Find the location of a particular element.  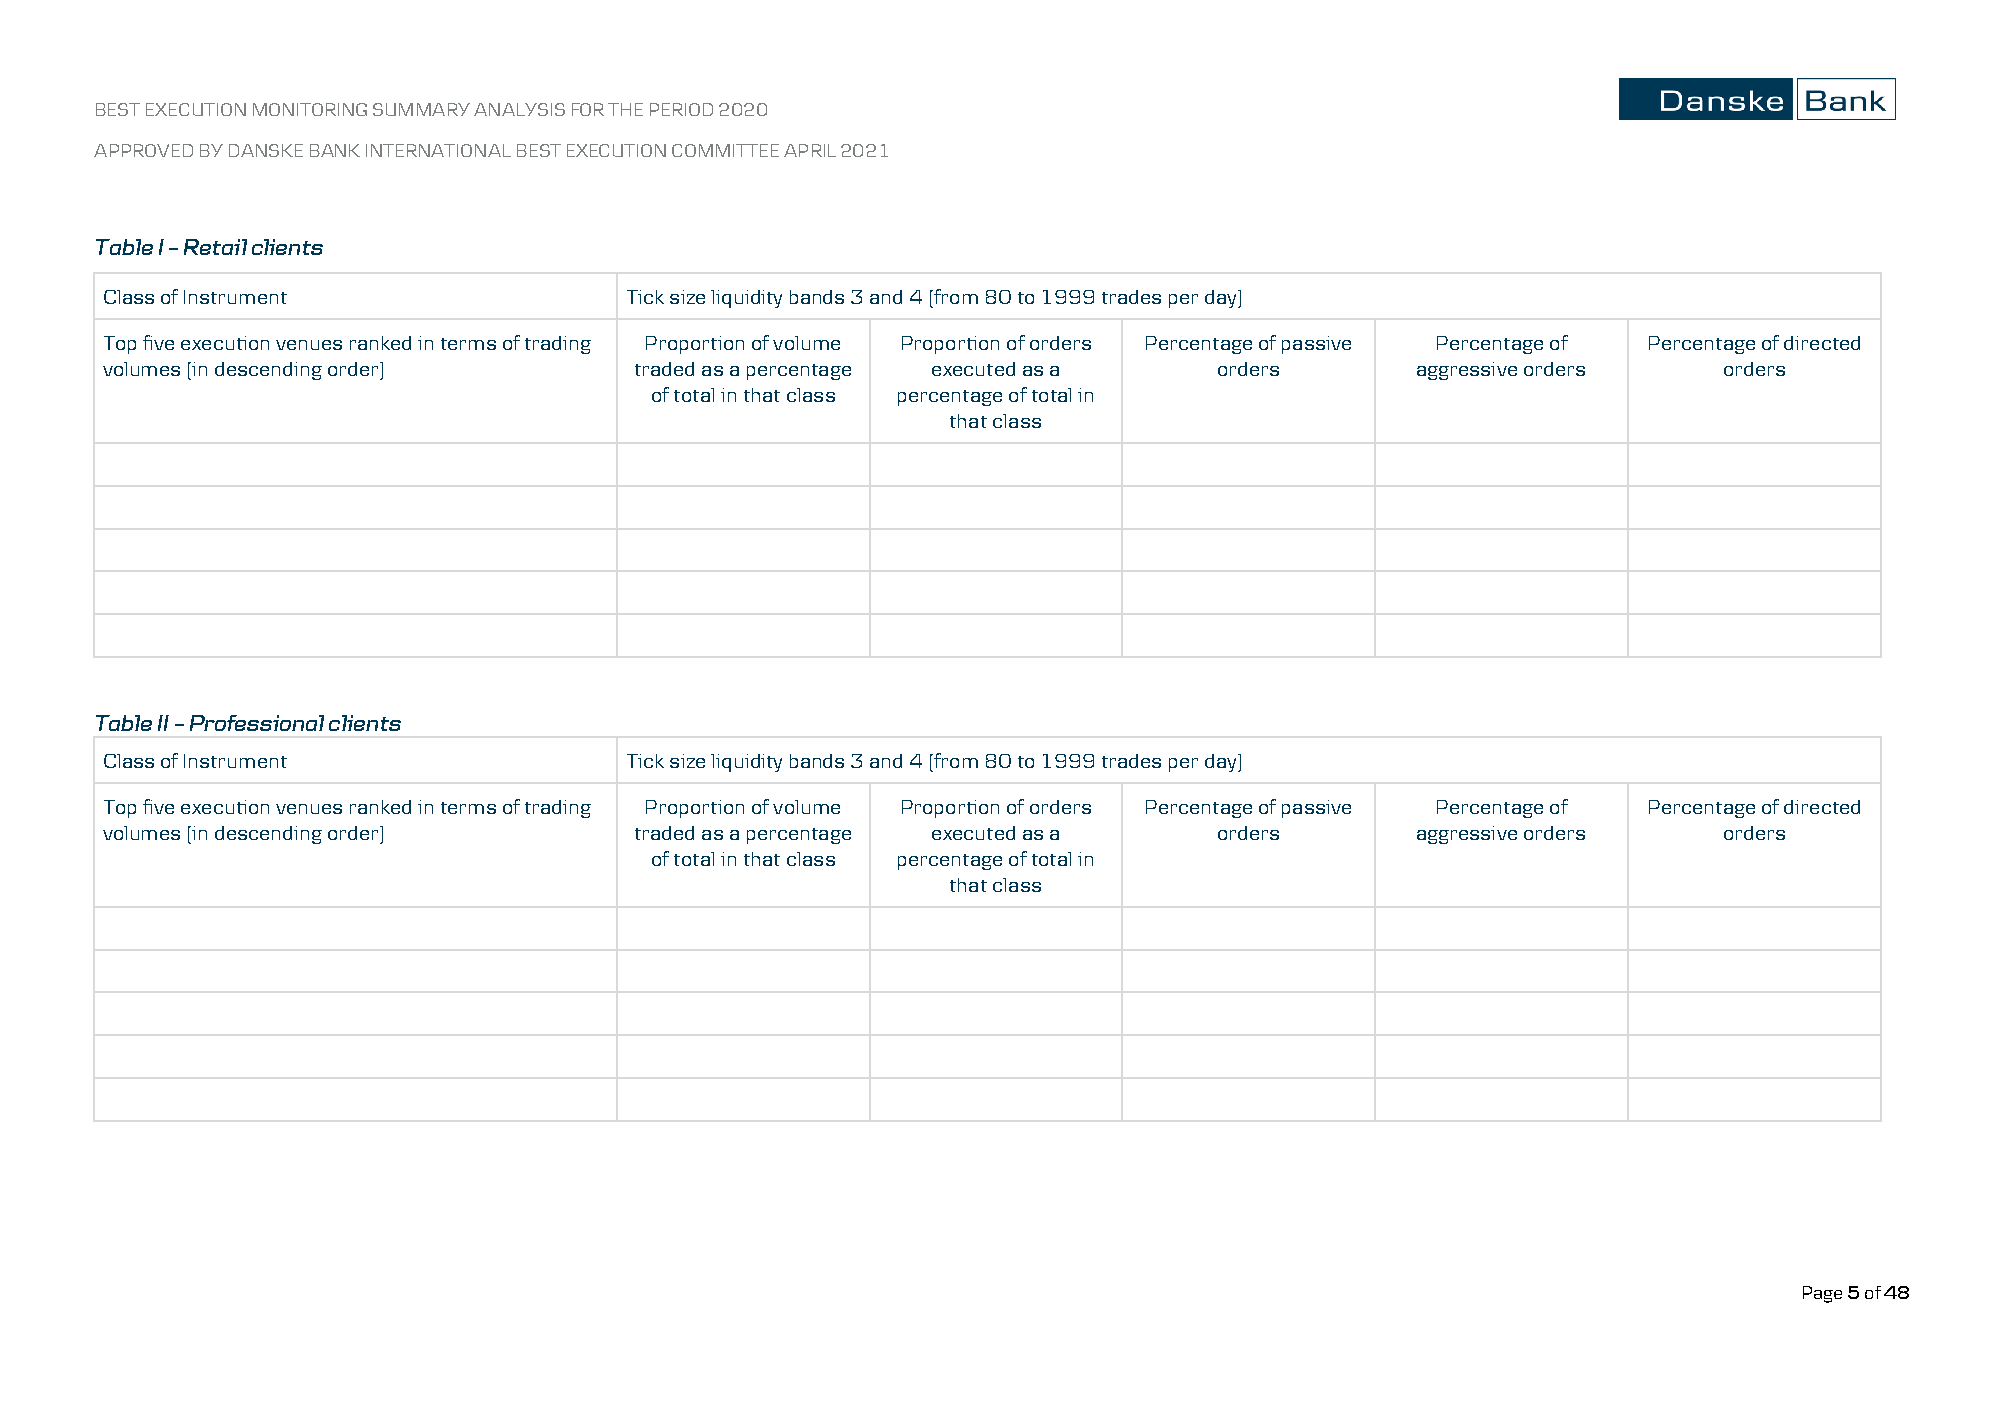

BANK is located at coordinates (335, 150).
